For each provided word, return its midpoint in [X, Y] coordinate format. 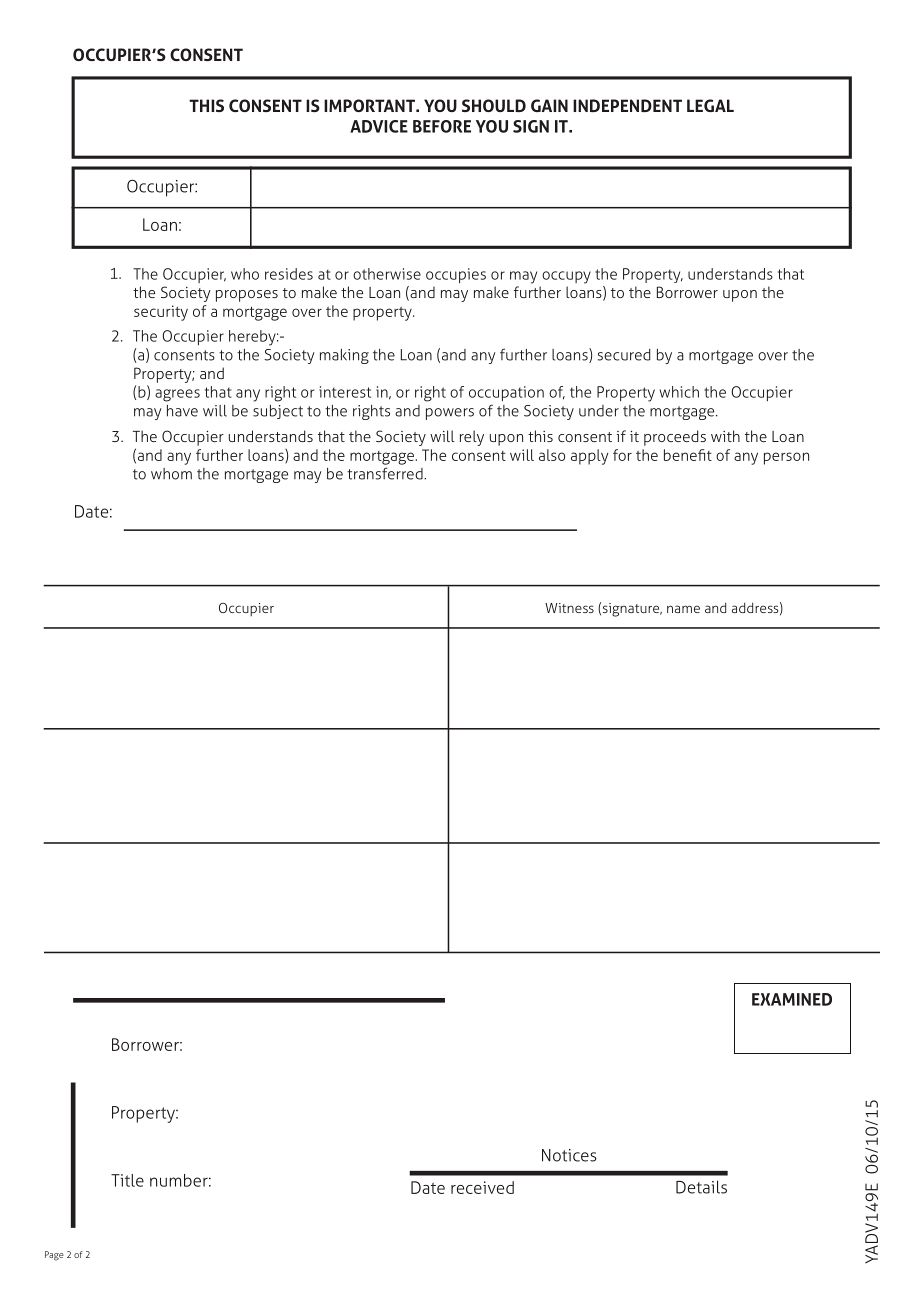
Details [701, 1187]
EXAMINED [792, 999]
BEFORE [442, 126]
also [552, 455]
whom [171, 474]
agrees [177, 395]
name [683, 609]
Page [54, 1256]
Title [127, 1180]
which [679, 392]
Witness [569, 608]
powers [450, 414]
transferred [386, 473]
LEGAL [710, 105]
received [482, 1187]
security [161, 313]
